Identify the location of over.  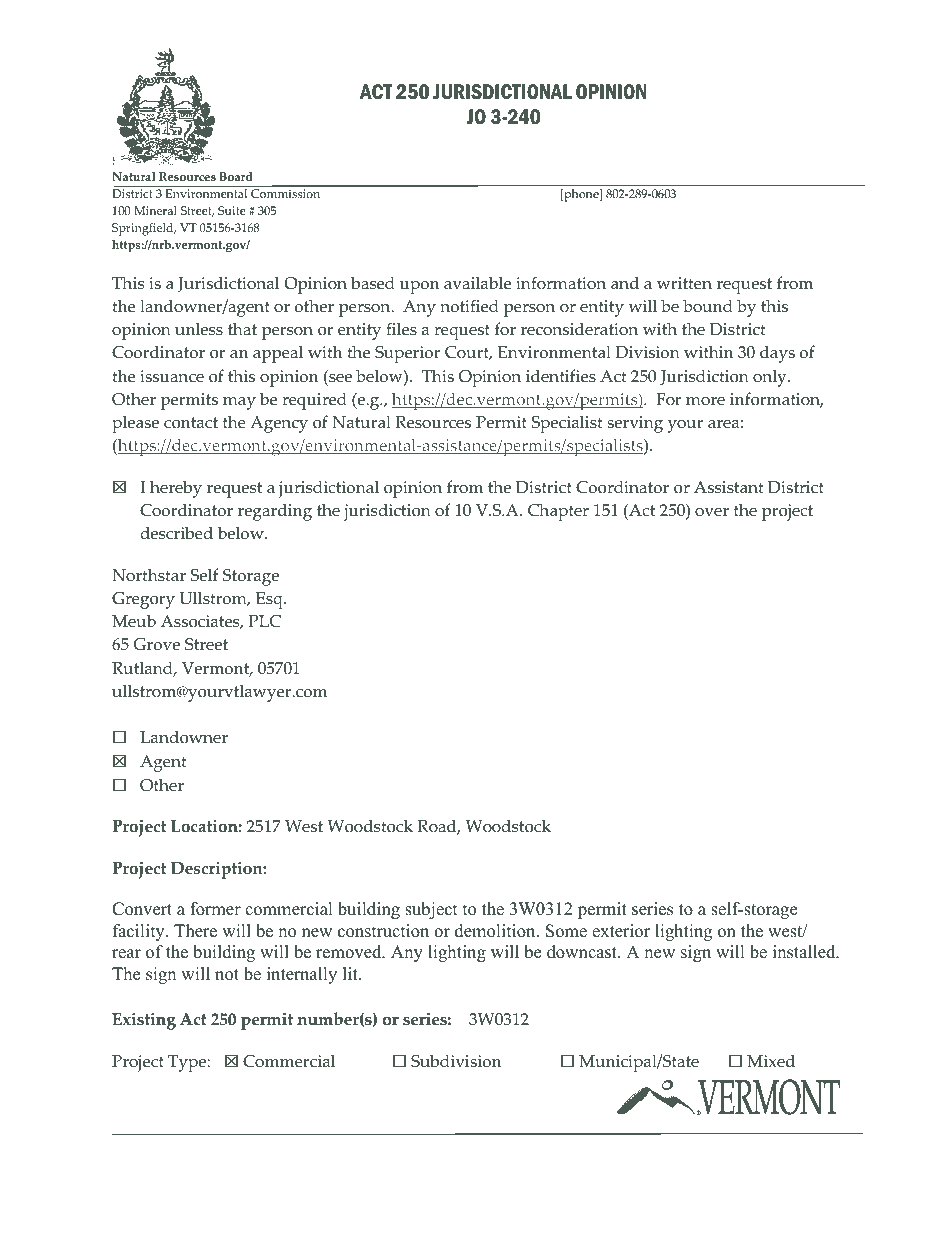
(712, 512).
